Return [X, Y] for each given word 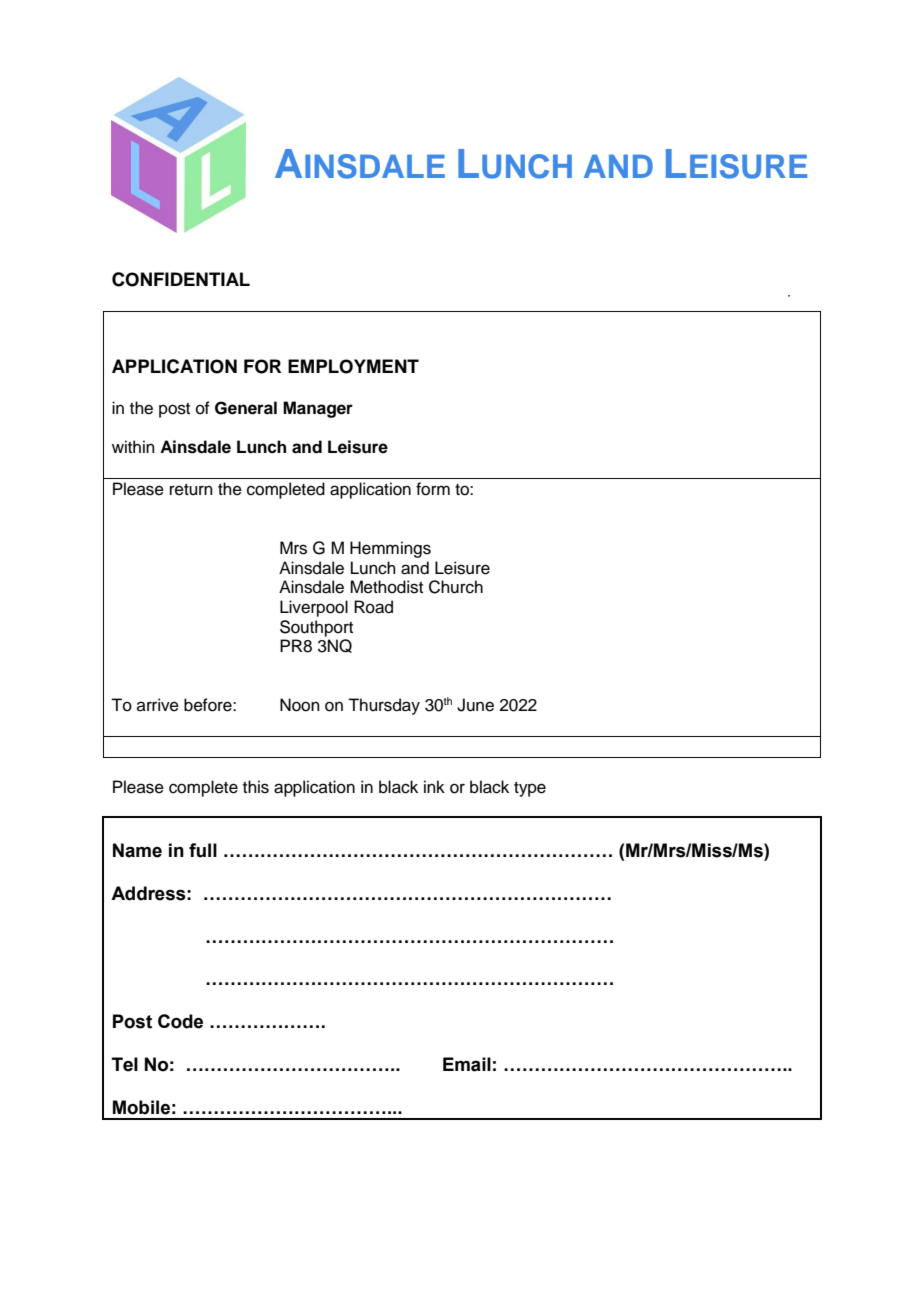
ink [434, 786]
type [530, 789]
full [203, 850]
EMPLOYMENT [353, 366]
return [191, 490]
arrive [158, 705]
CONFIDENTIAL [181, 279]
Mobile [141, 1107]
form [433, 489]
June [475, 705]
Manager [318, 409]
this [256, 787]
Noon [300, 705]
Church [456, 587]
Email [467, 1064]
